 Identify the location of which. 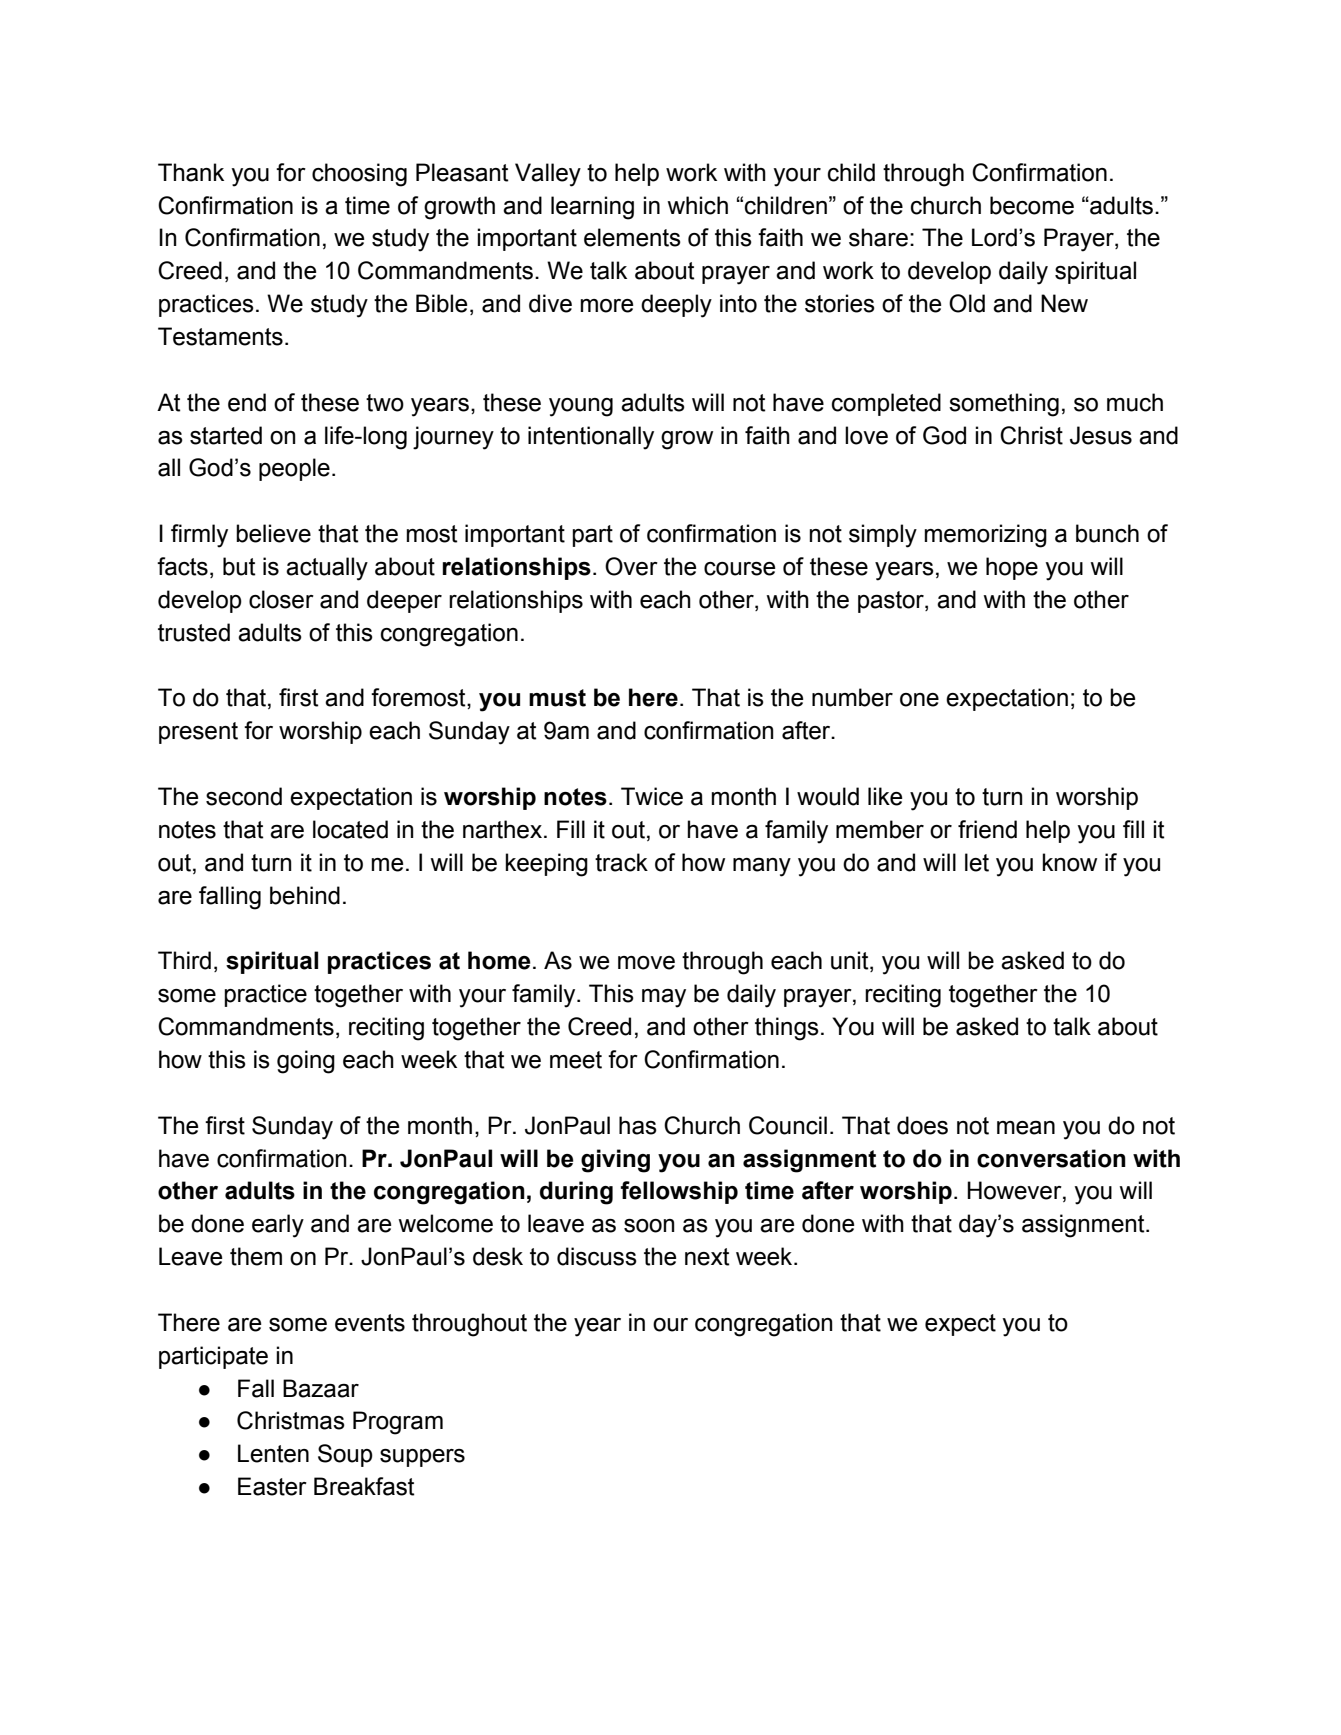
(697, 205).
